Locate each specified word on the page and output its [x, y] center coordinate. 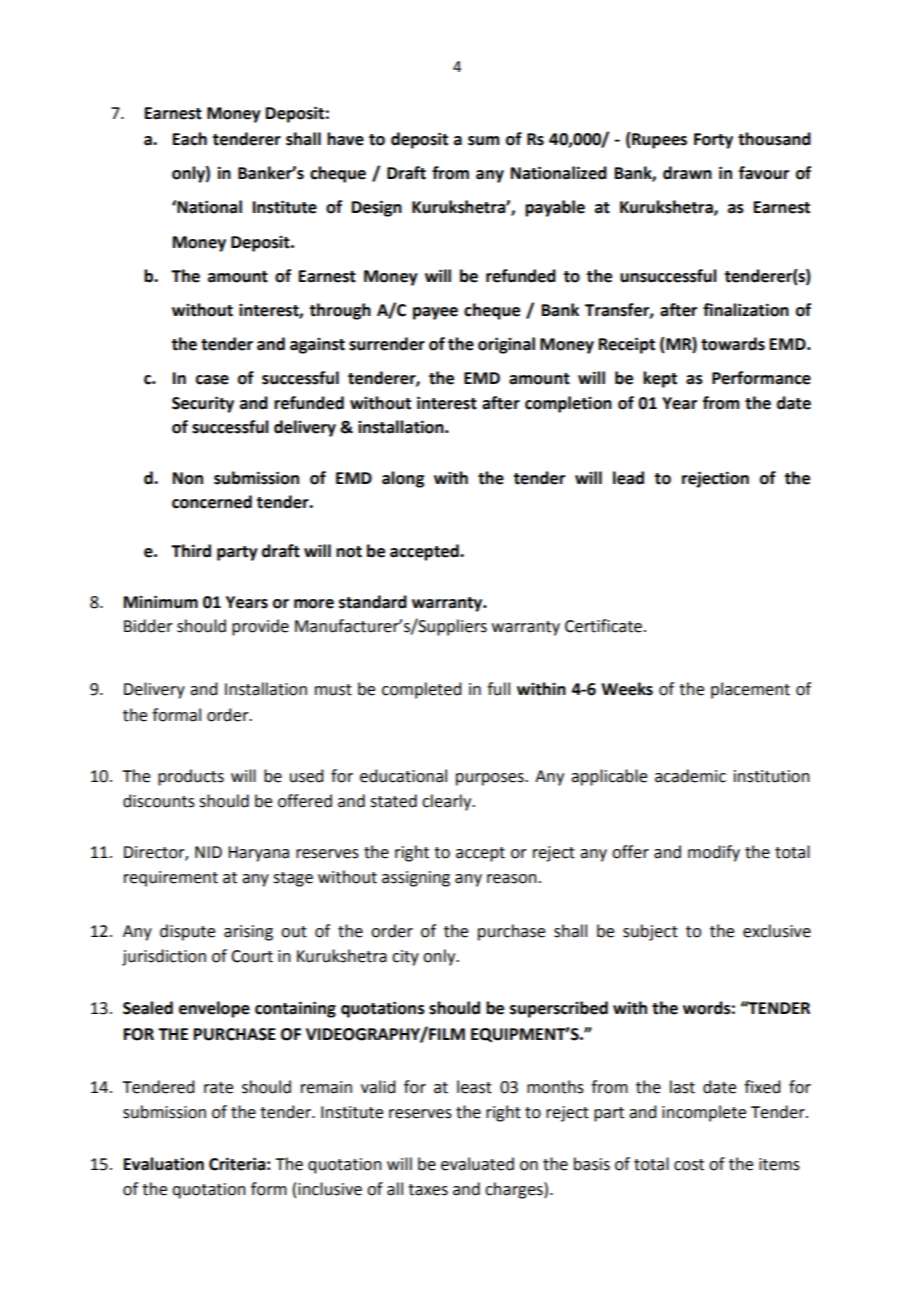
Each [190, 139]
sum [483, 141]
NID [208, 852]
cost [689, 1165]
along [403, 479]
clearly [448, 802]
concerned [212, 502]
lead [628, 478]
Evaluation [164, 1164]
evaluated [477, 1164]
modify [714, 853]
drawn [687, 173]
